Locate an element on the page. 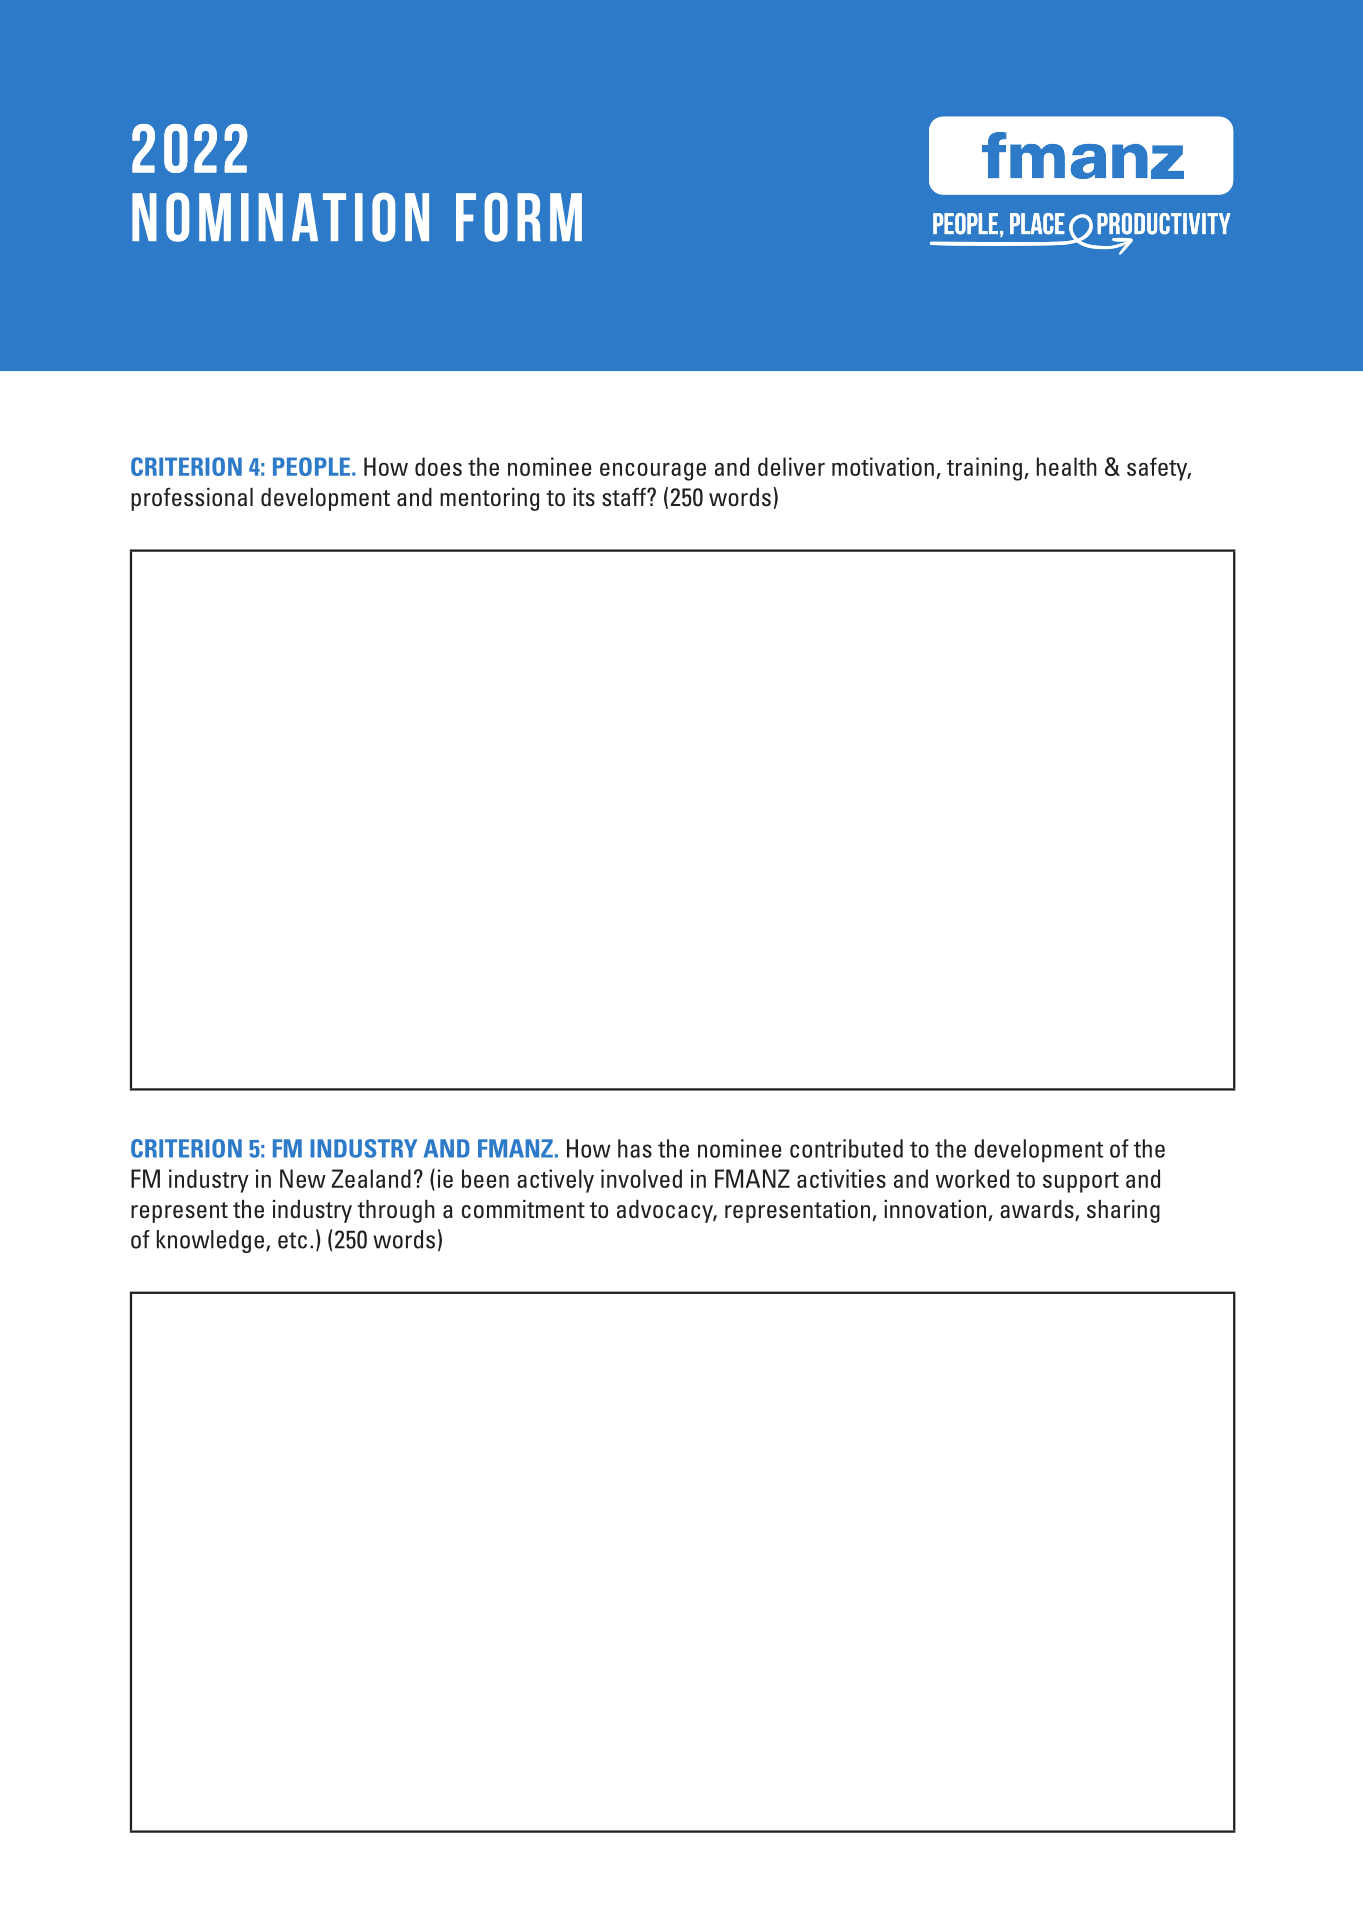 This document has width=1363, height=1928. training is located at coordinates (984, 469).
